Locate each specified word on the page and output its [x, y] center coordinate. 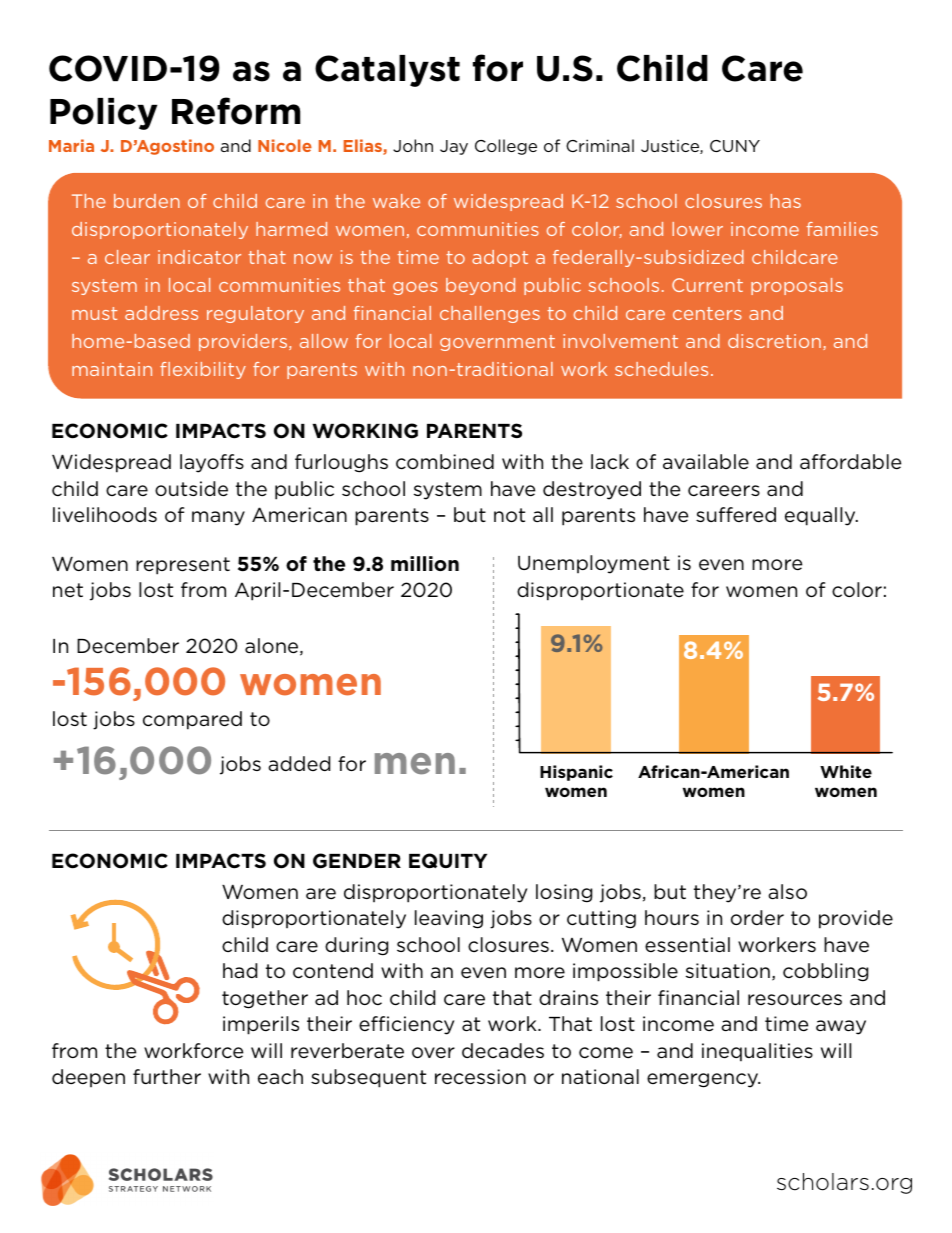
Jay [454, 147]
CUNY [735, 146]
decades [503, 1051]
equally [821, 516]
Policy [103, 114]
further [167, 1077]
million [425, 563]
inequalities [757, 1052]
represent [183, 566]
